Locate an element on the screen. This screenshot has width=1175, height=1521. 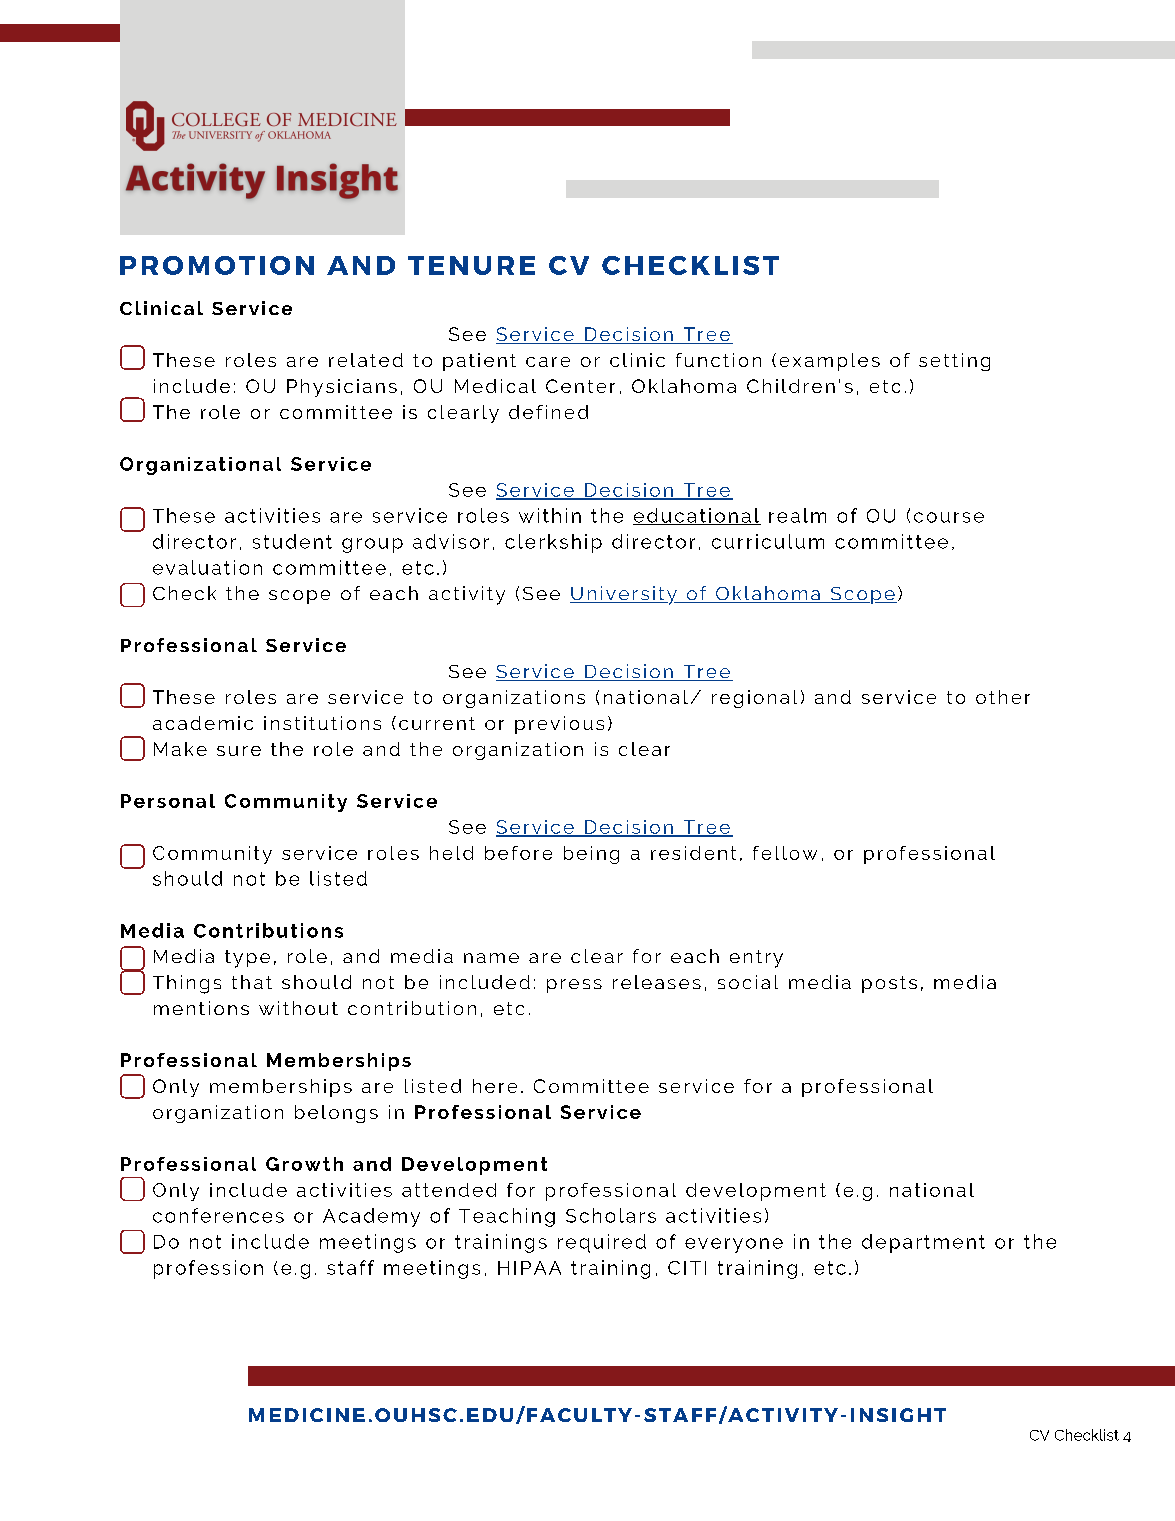
without is located at coordinates (298, 1008).
